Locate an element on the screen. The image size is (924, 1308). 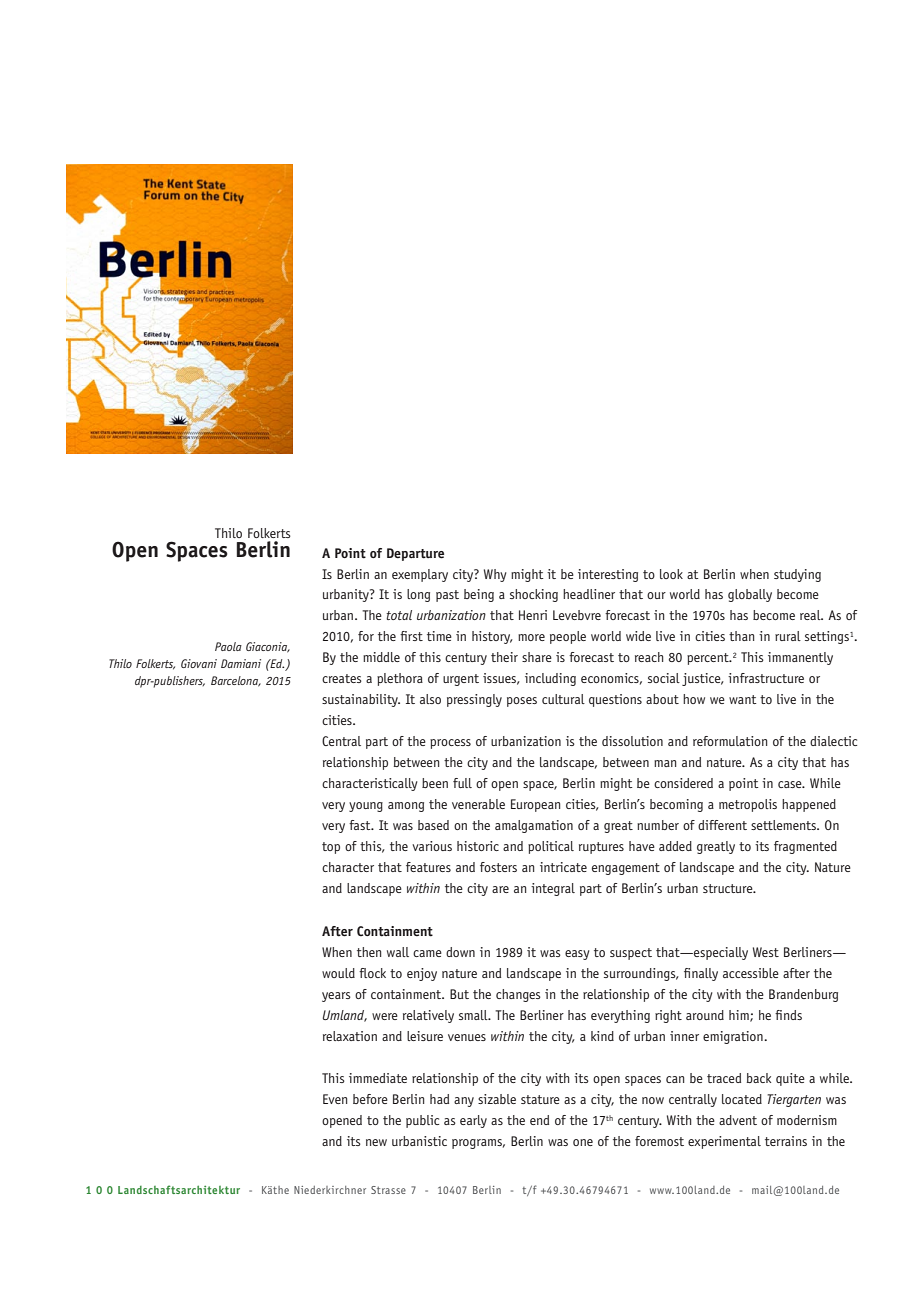
want is located at coordinates (743, 699).
